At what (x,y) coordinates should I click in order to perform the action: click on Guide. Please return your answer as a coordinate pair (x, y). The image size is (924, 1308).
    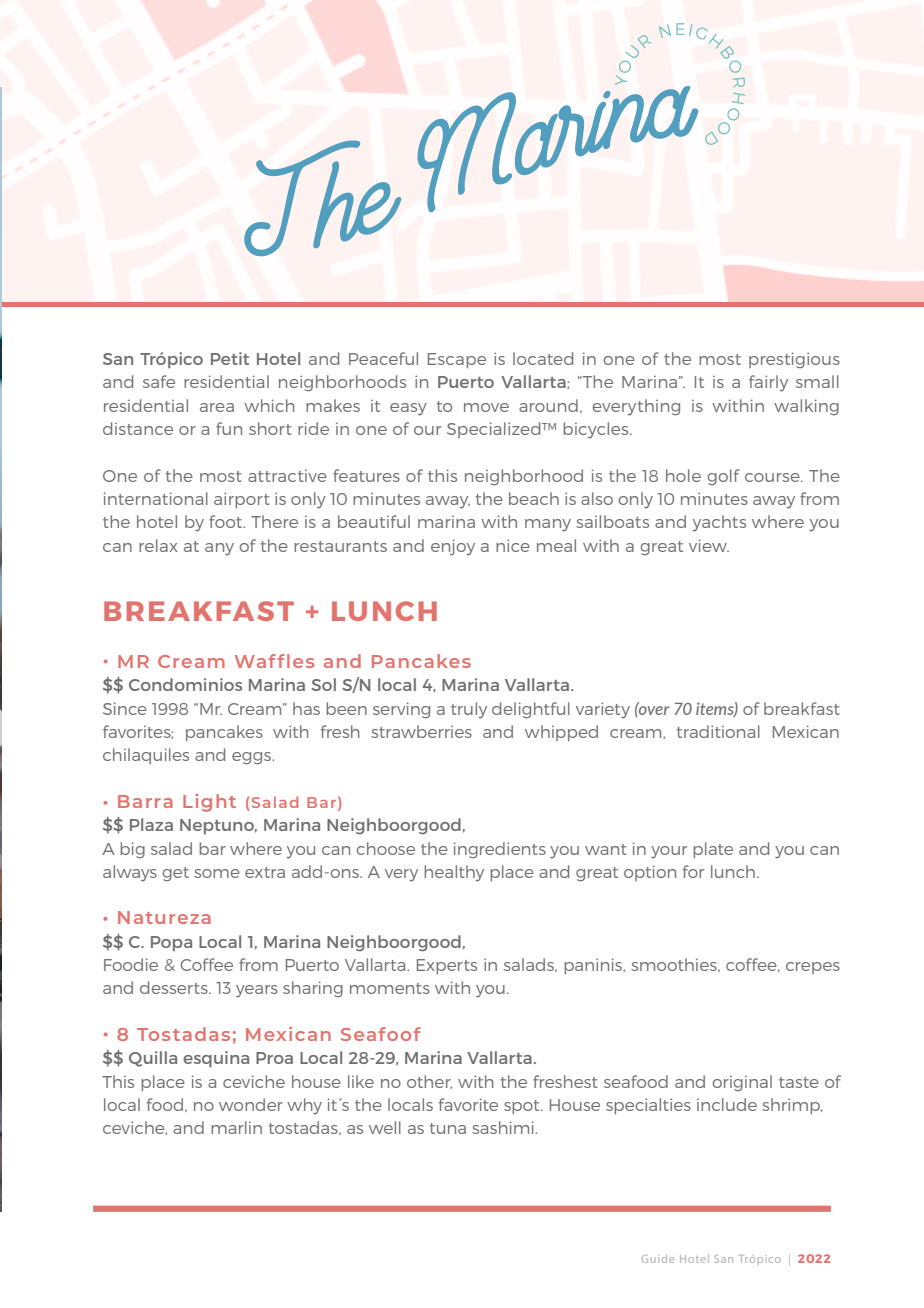
    Looking at the image, I should click on (658, 1258).
